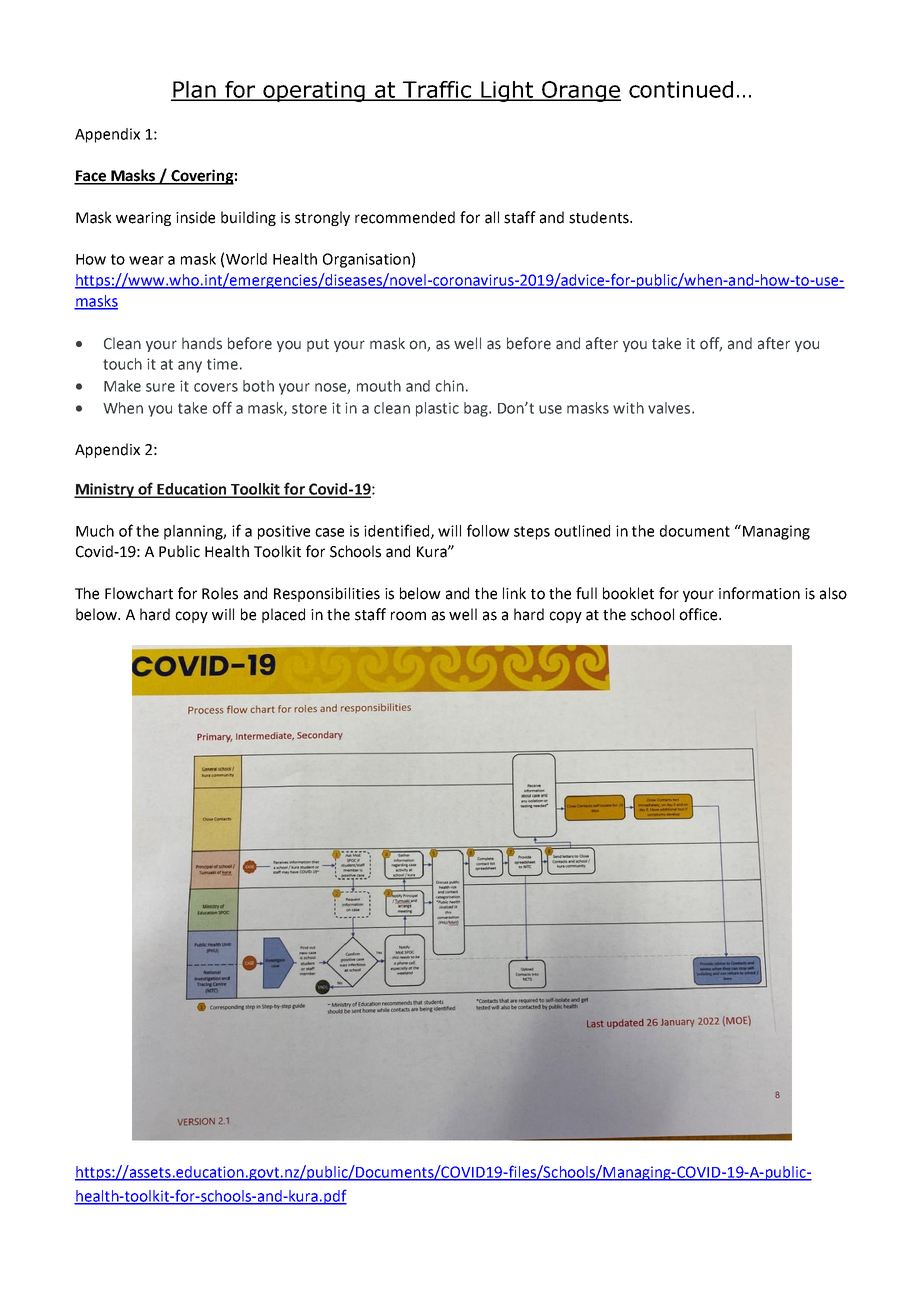 The image size is (924, 1308). I want to click on continued, so click(681, 89).
